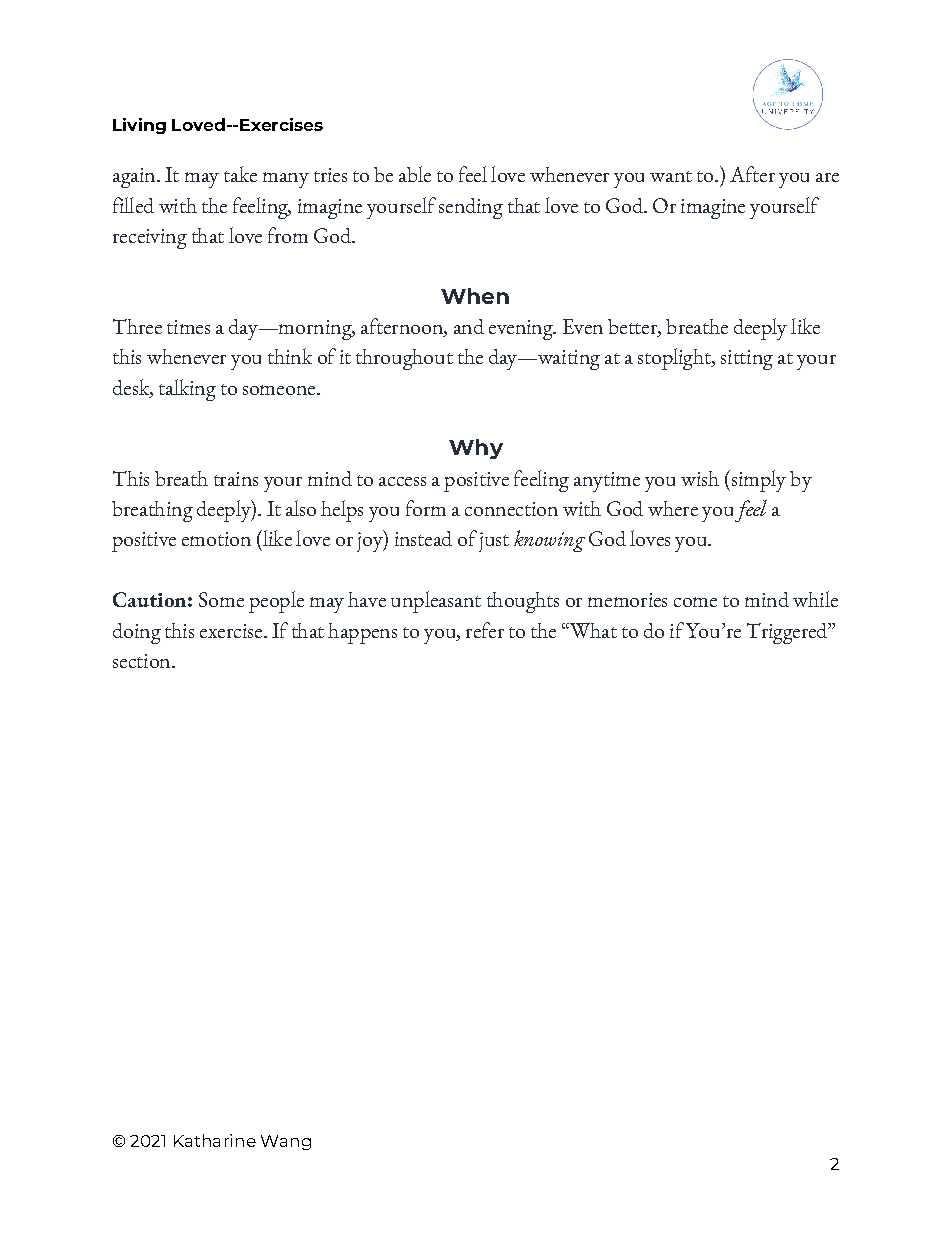 This screenshot has width=952, height=1233. I want to click on Triggered, so click(788, 633).
